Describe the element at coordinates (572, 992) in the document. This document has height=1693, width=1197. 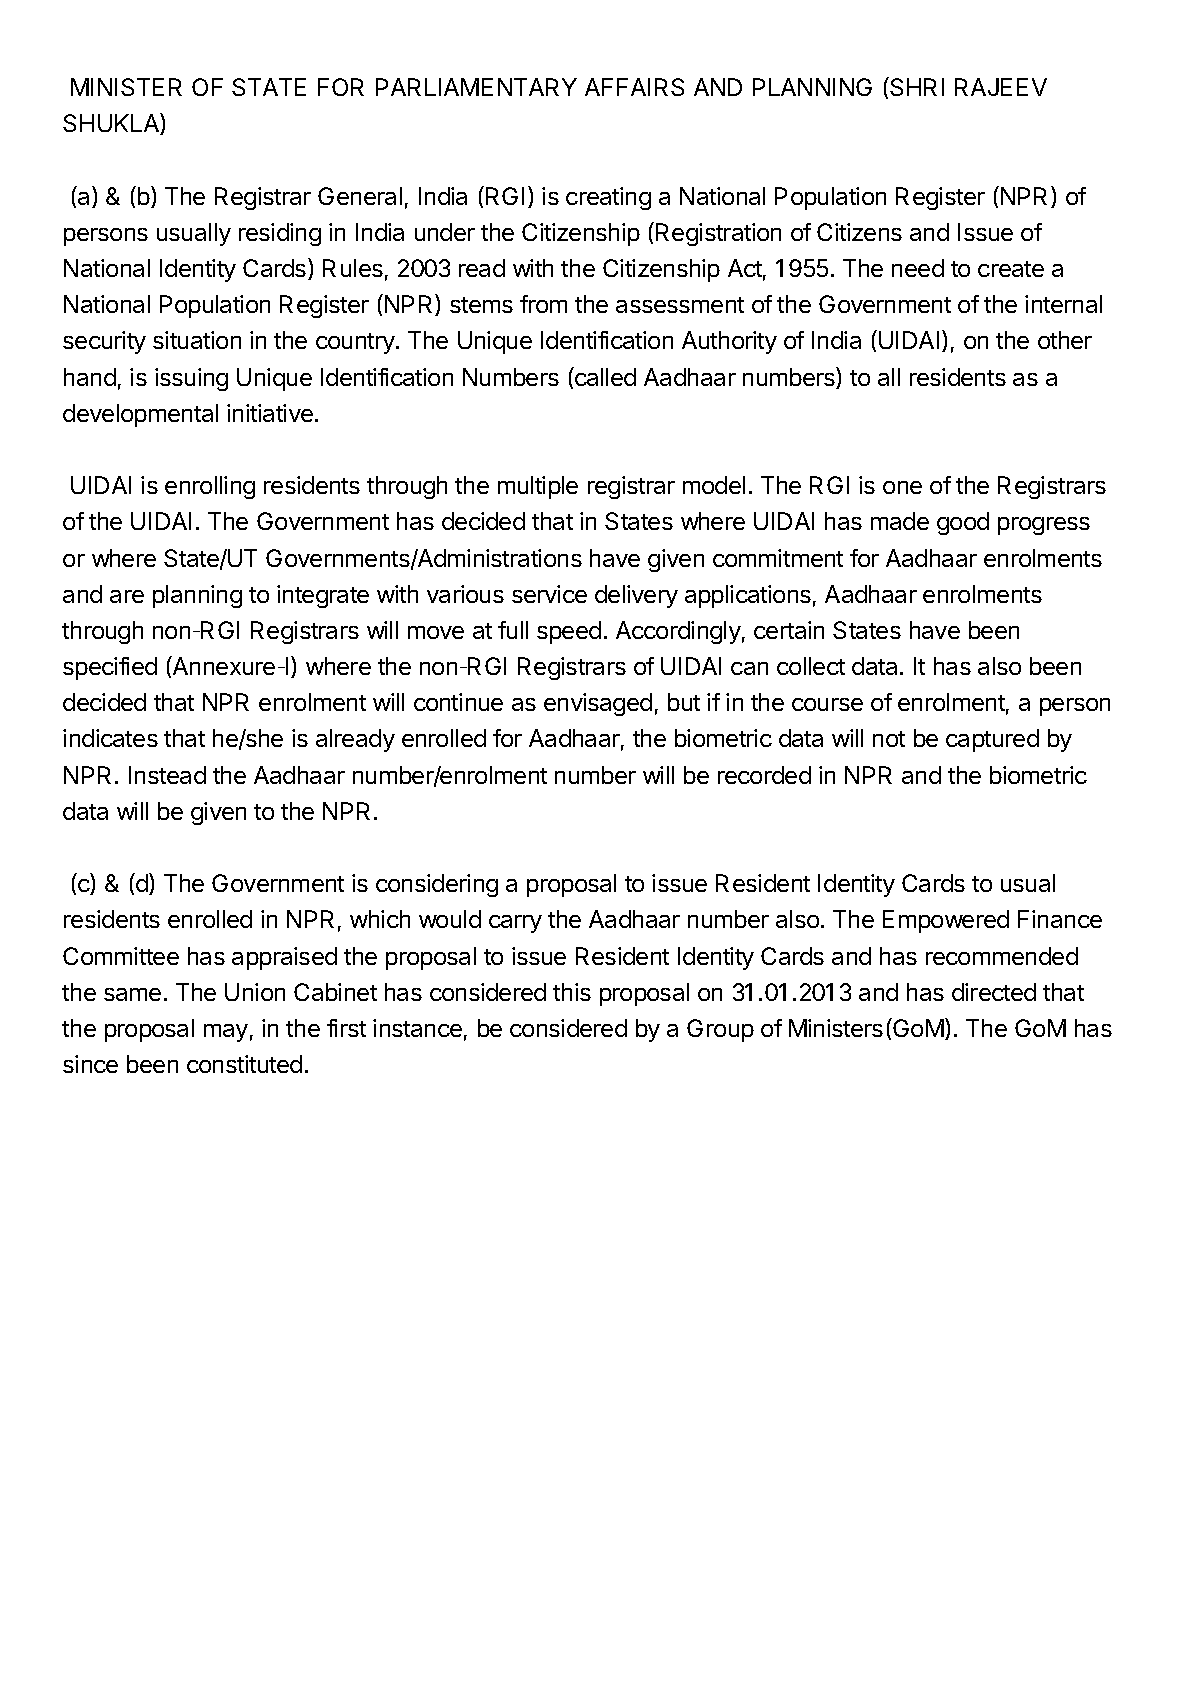
I see `this` at that location.
